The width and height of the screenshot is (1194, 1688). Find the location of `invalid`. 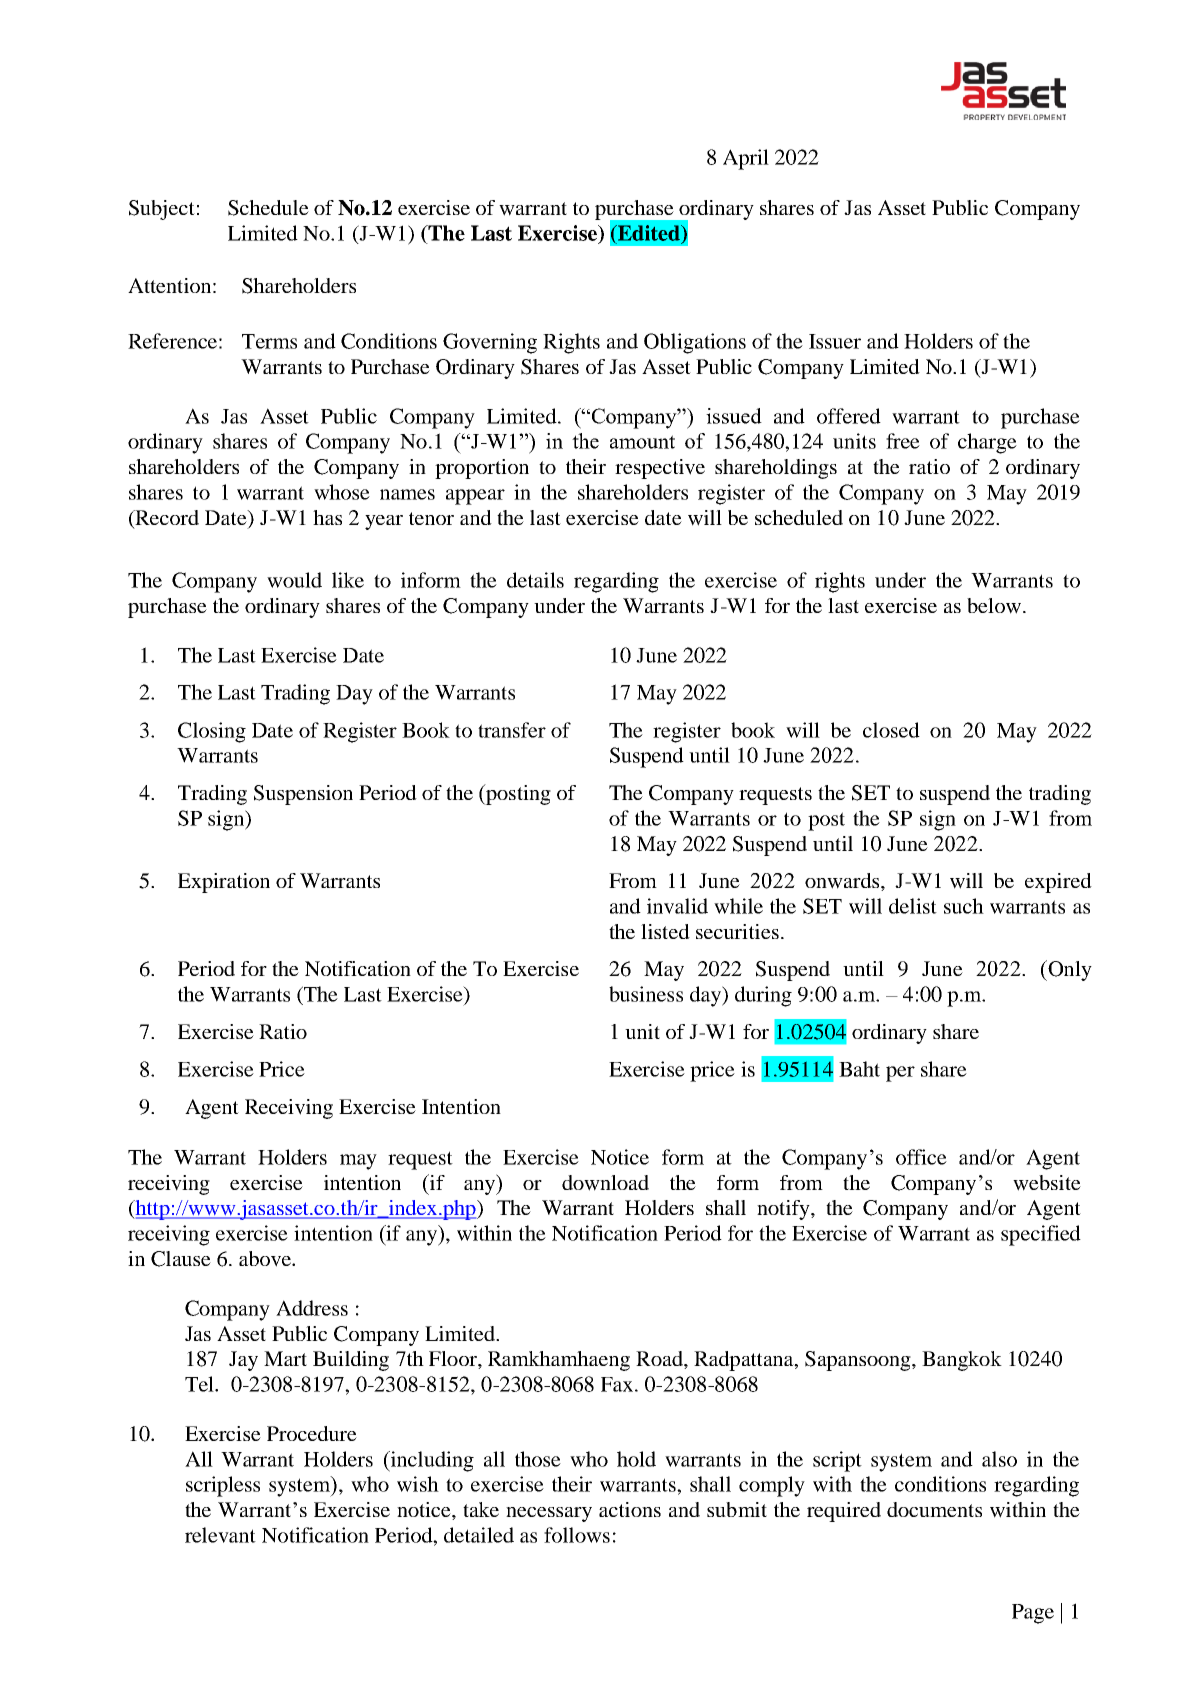

invalid is located at coordinates (677, 906).
